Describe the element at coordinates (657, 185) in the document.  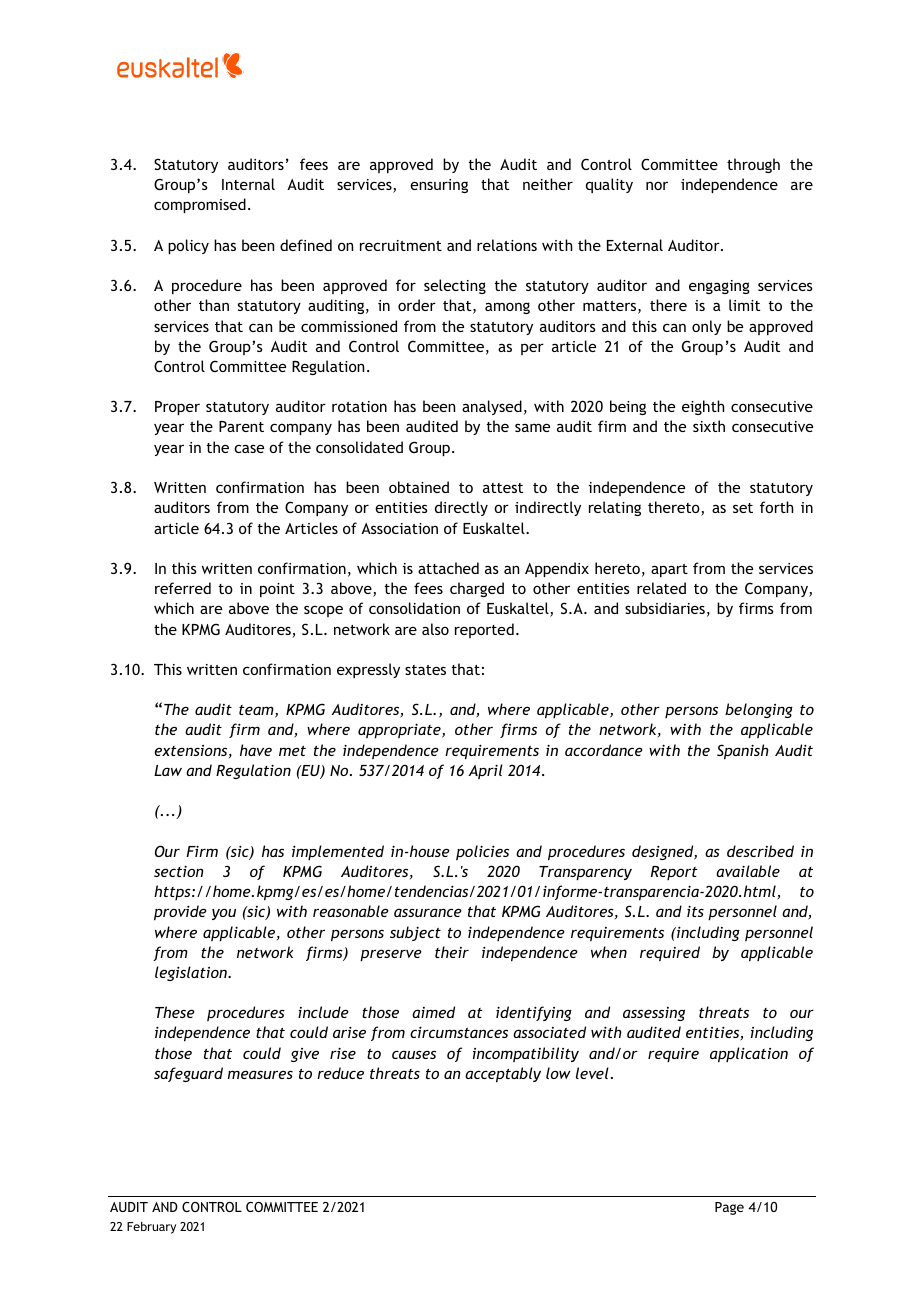
I see `nor` at that location.
